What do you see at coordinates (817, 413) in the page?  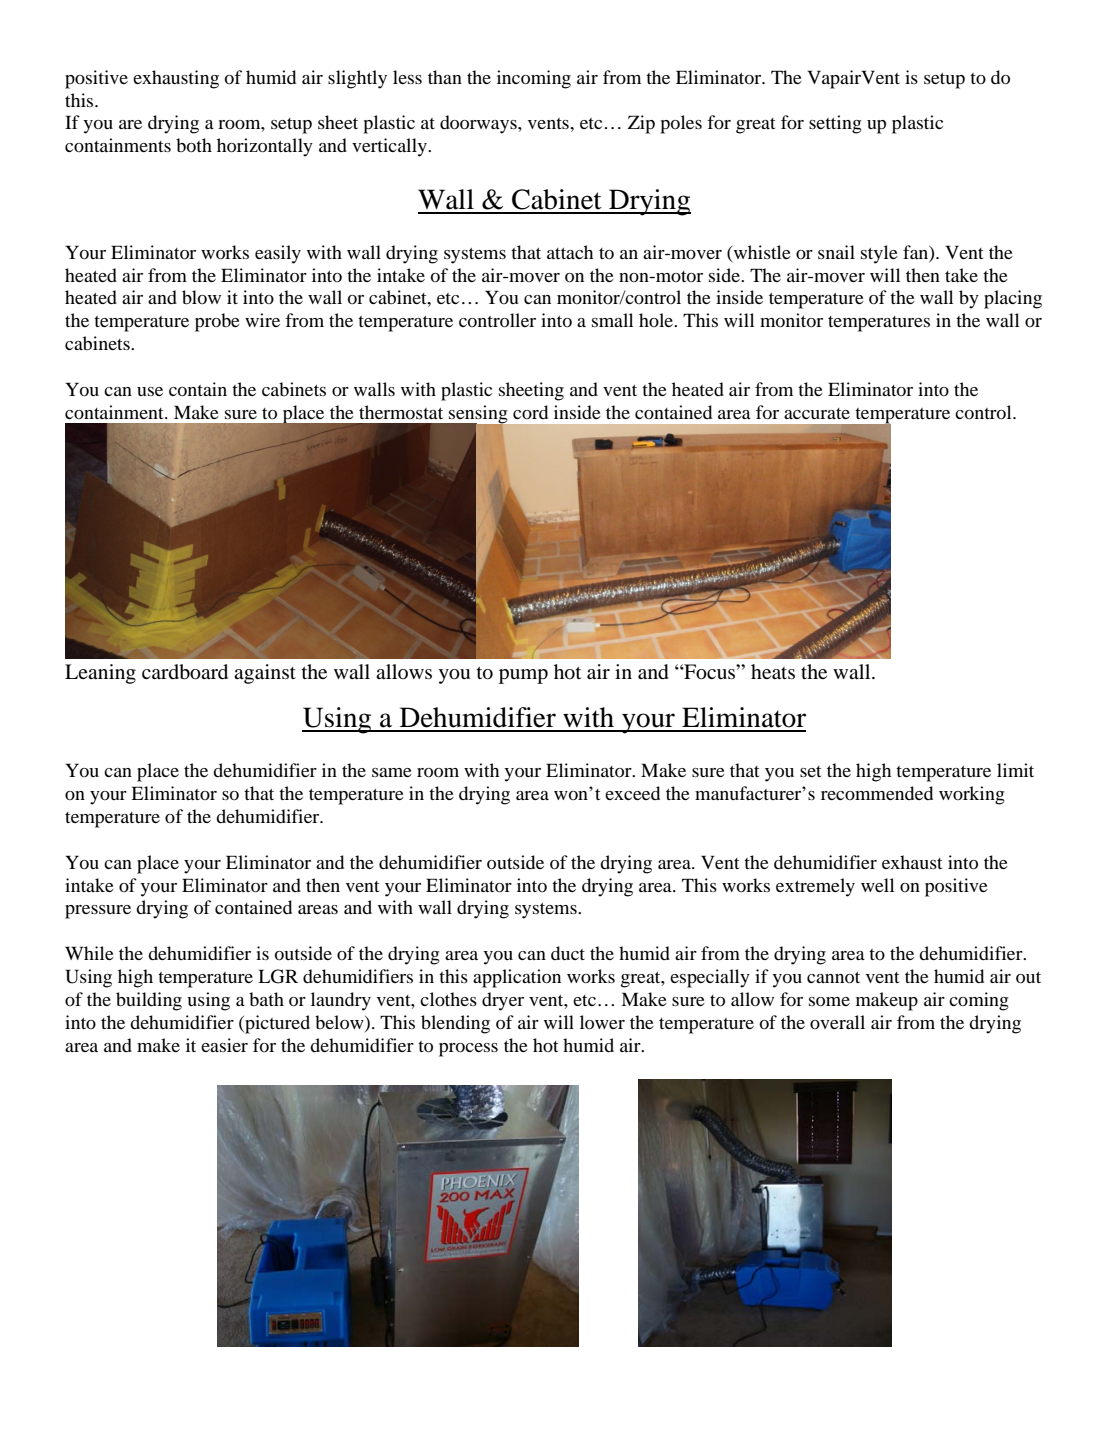 I see `accurate` at bounding box center [817, 413].
